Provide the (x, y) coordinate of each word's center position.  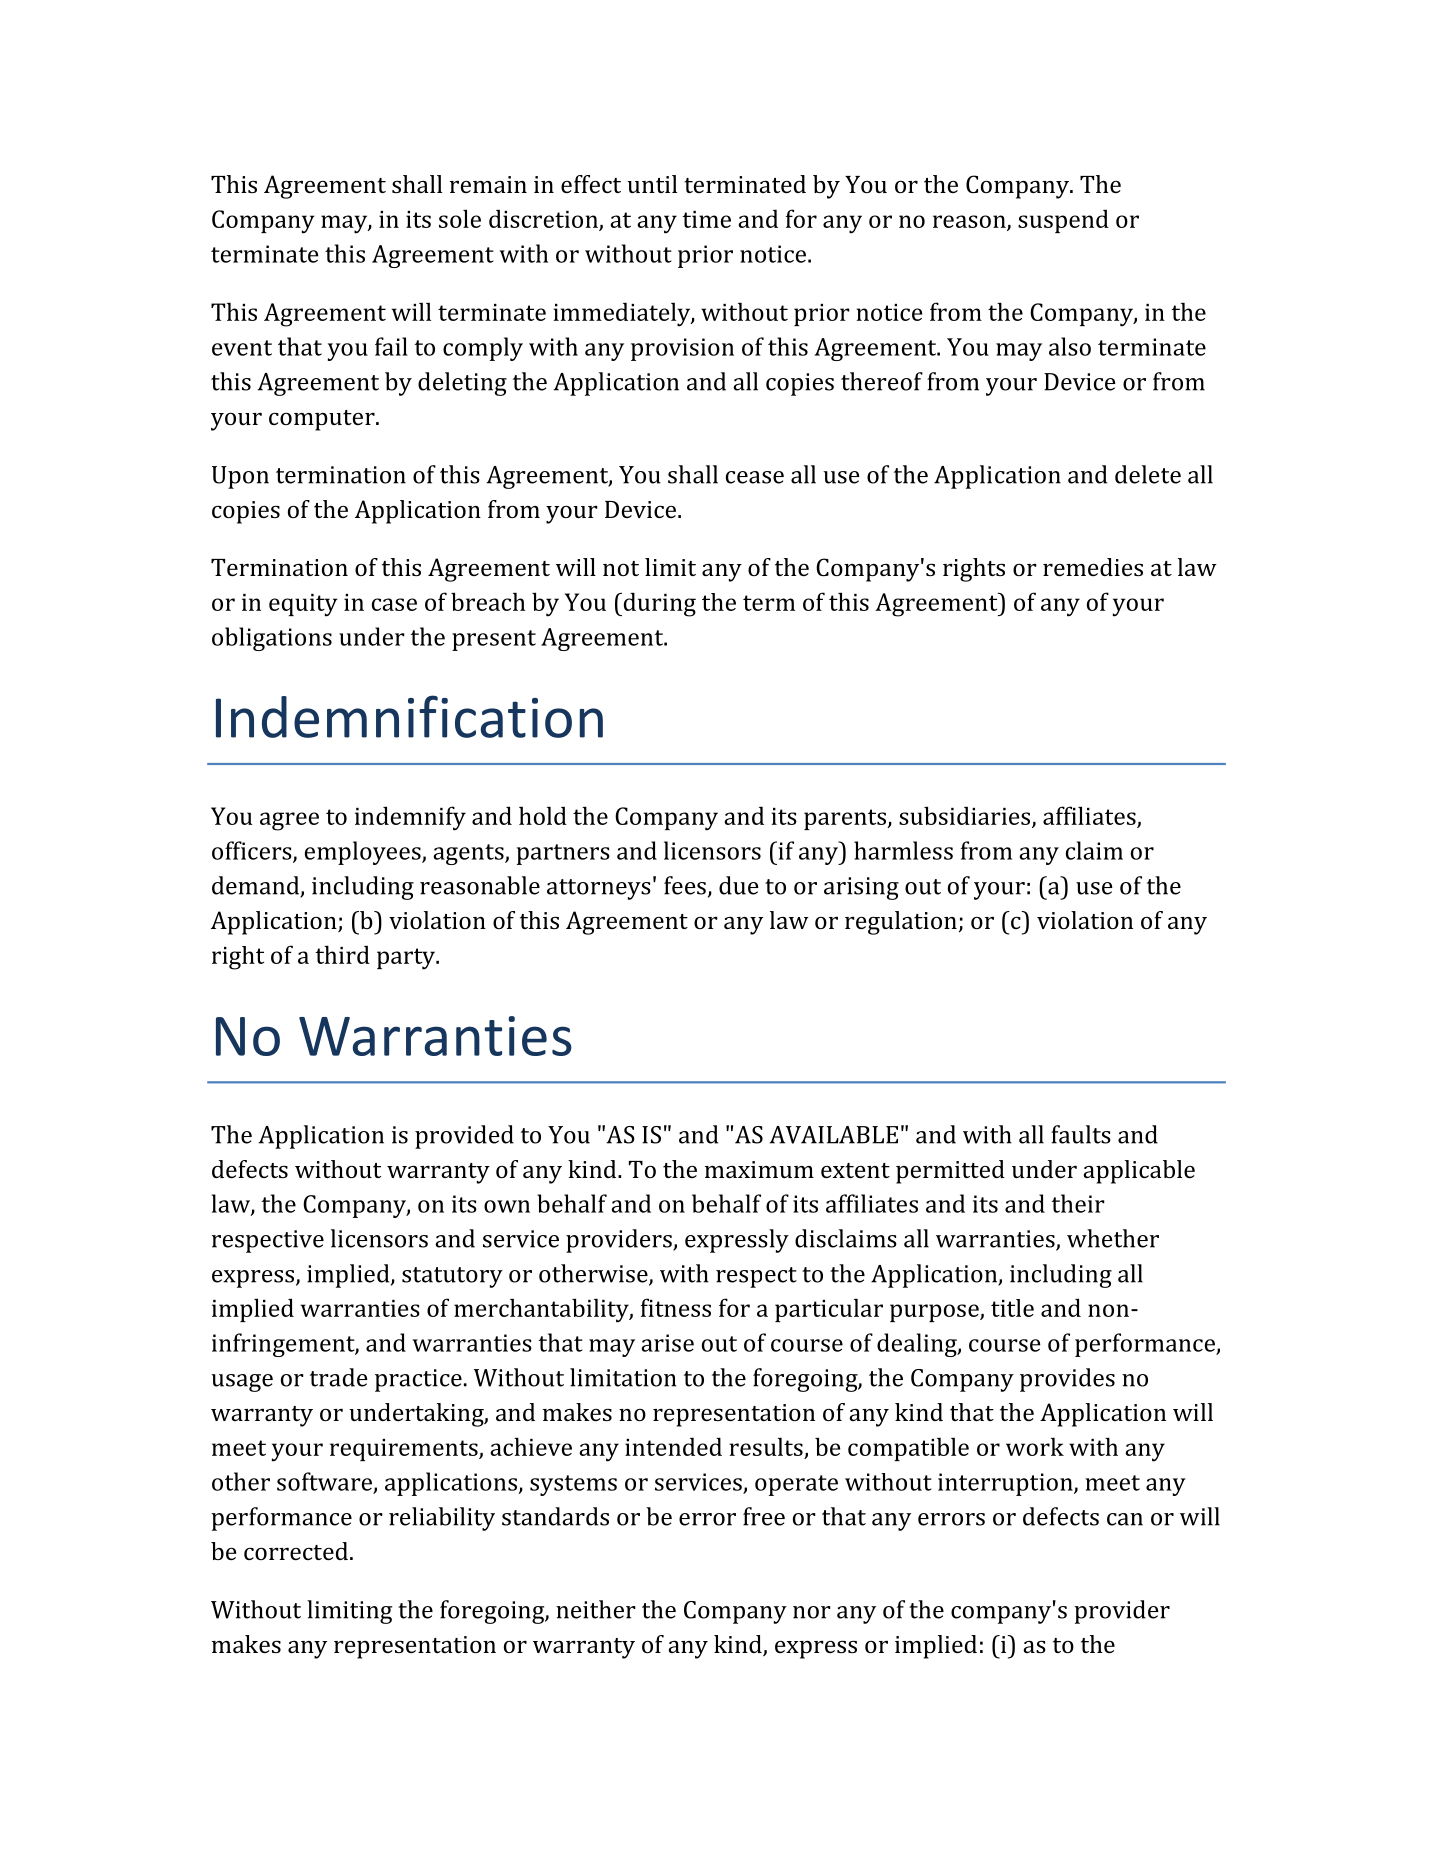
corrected (296, 1551)
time (707, 219)
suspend (1063, 221)
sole (460, 218)
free (764, 1516)
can (1125, 1519)
